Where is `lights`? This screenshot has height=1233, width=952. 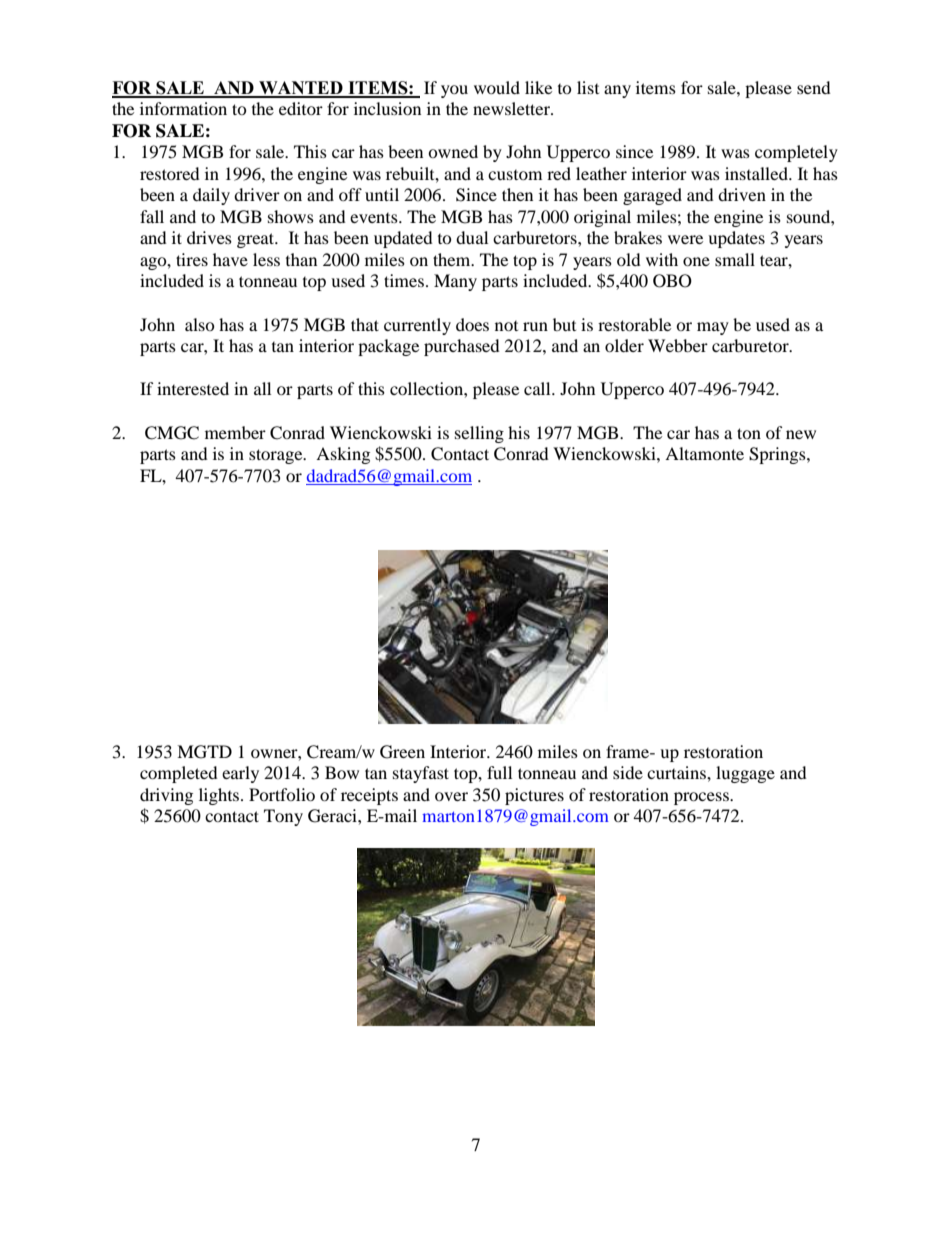 lights is located at coordinates (220, 796).
